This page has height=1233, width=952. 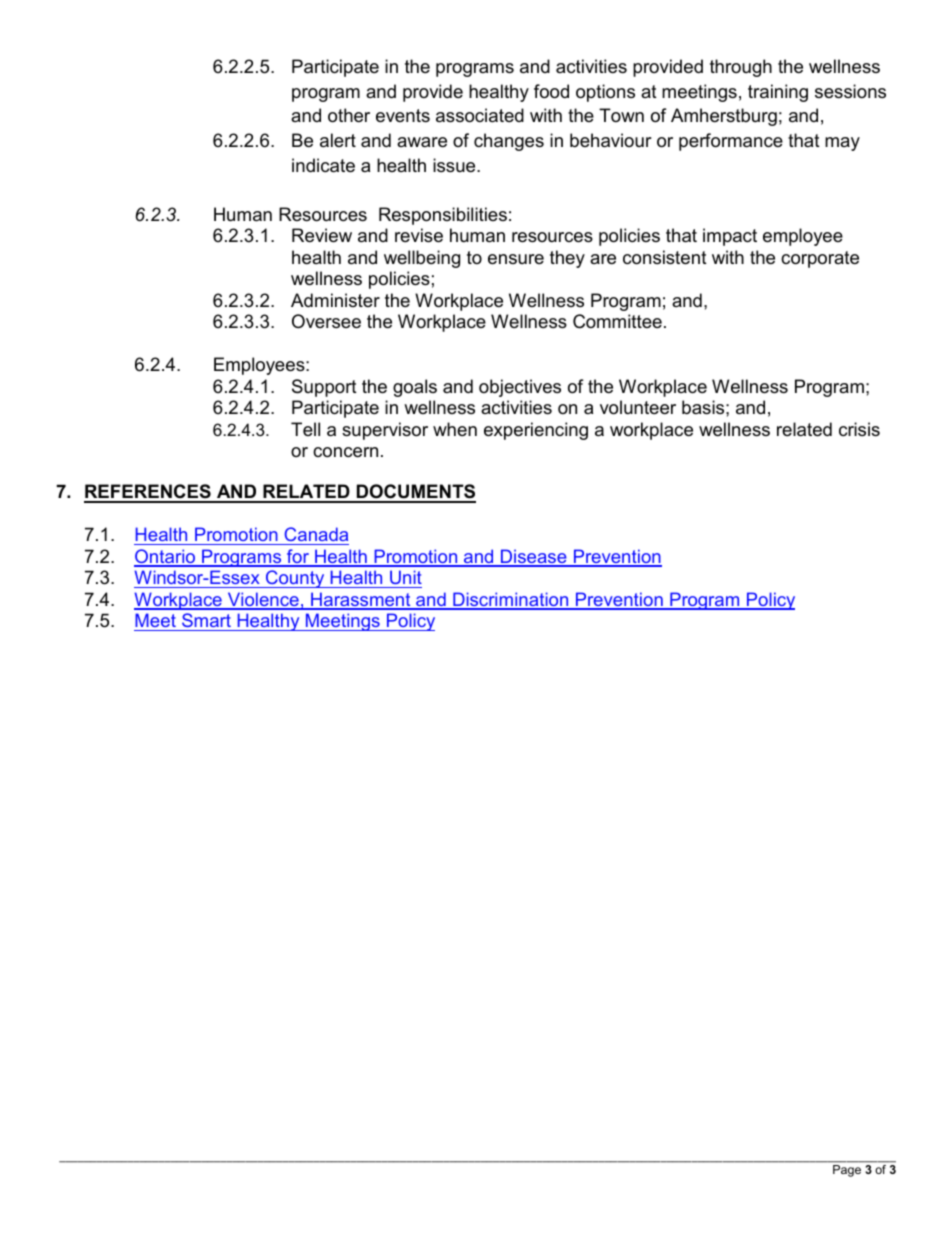 What do you see at coordinates (480, 115) in the page?
I see `associated` at bounding box center [480, 115].
